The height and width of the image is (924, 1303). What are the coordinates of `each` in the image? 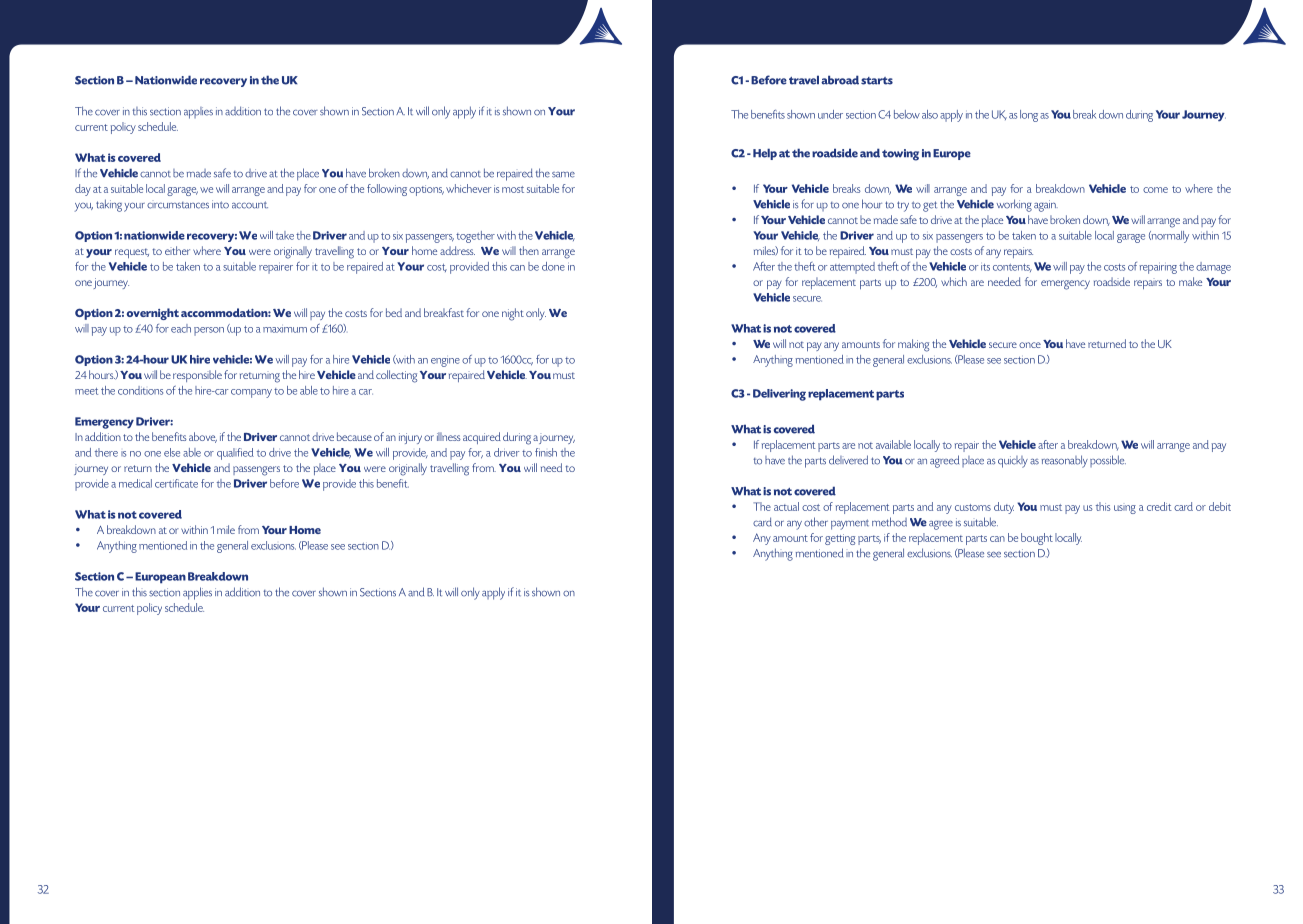 It's located at (181, 328).
